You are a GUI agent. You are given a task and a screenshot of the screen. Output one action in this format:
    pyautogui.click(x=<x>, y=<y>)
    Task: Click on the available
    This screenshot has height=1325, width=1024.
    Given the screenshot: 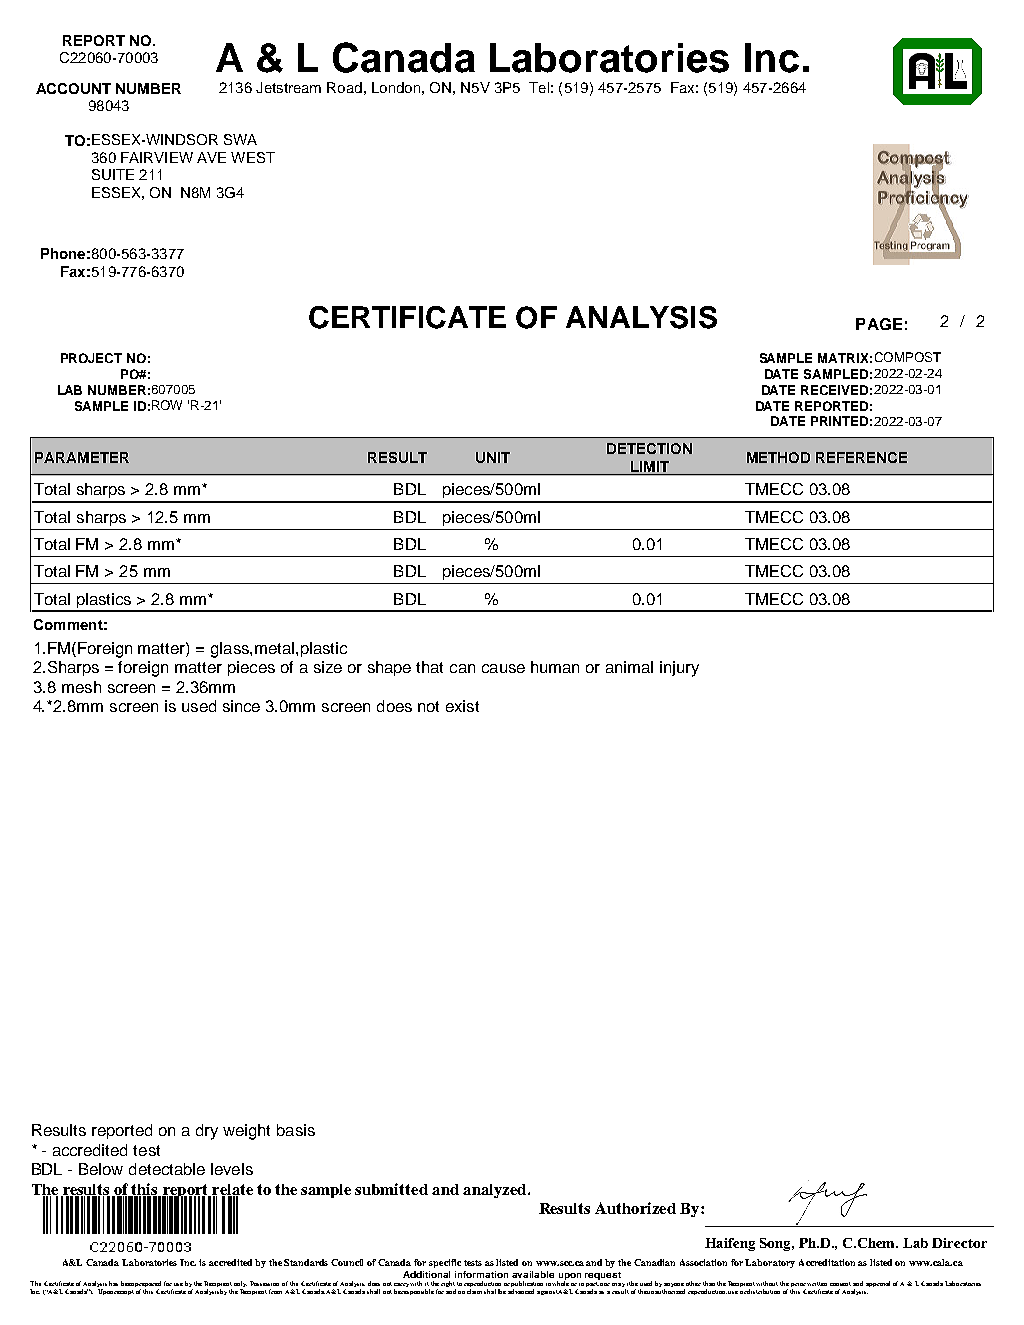 What is the action you would take?
    pyautogui.click(x=533, y=1274)
